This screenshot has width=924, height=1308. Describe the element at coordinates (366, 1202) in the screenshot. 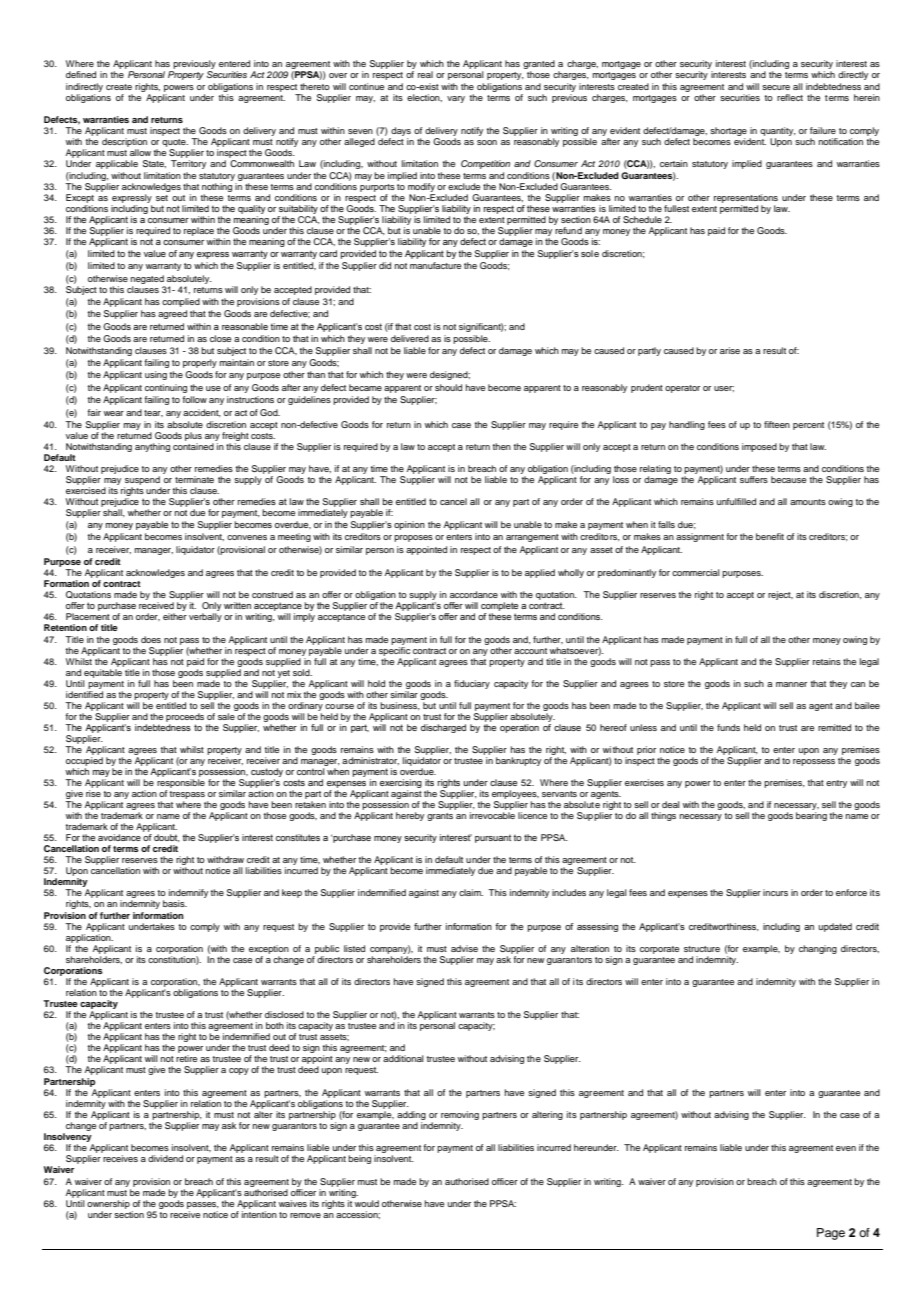

I see `would` at that location.
